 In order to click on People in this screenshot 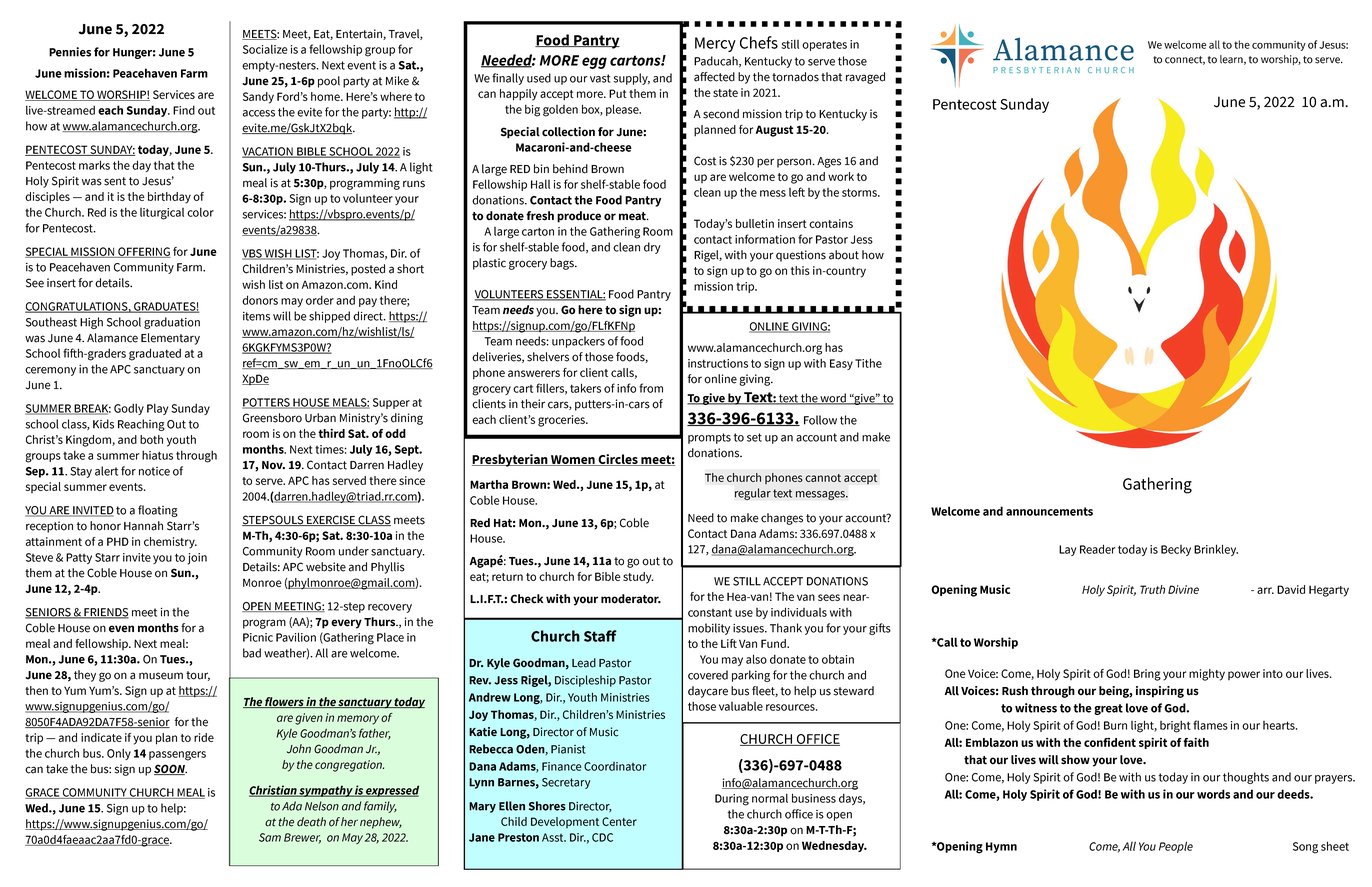, I will do `click(1176, 847)`.
